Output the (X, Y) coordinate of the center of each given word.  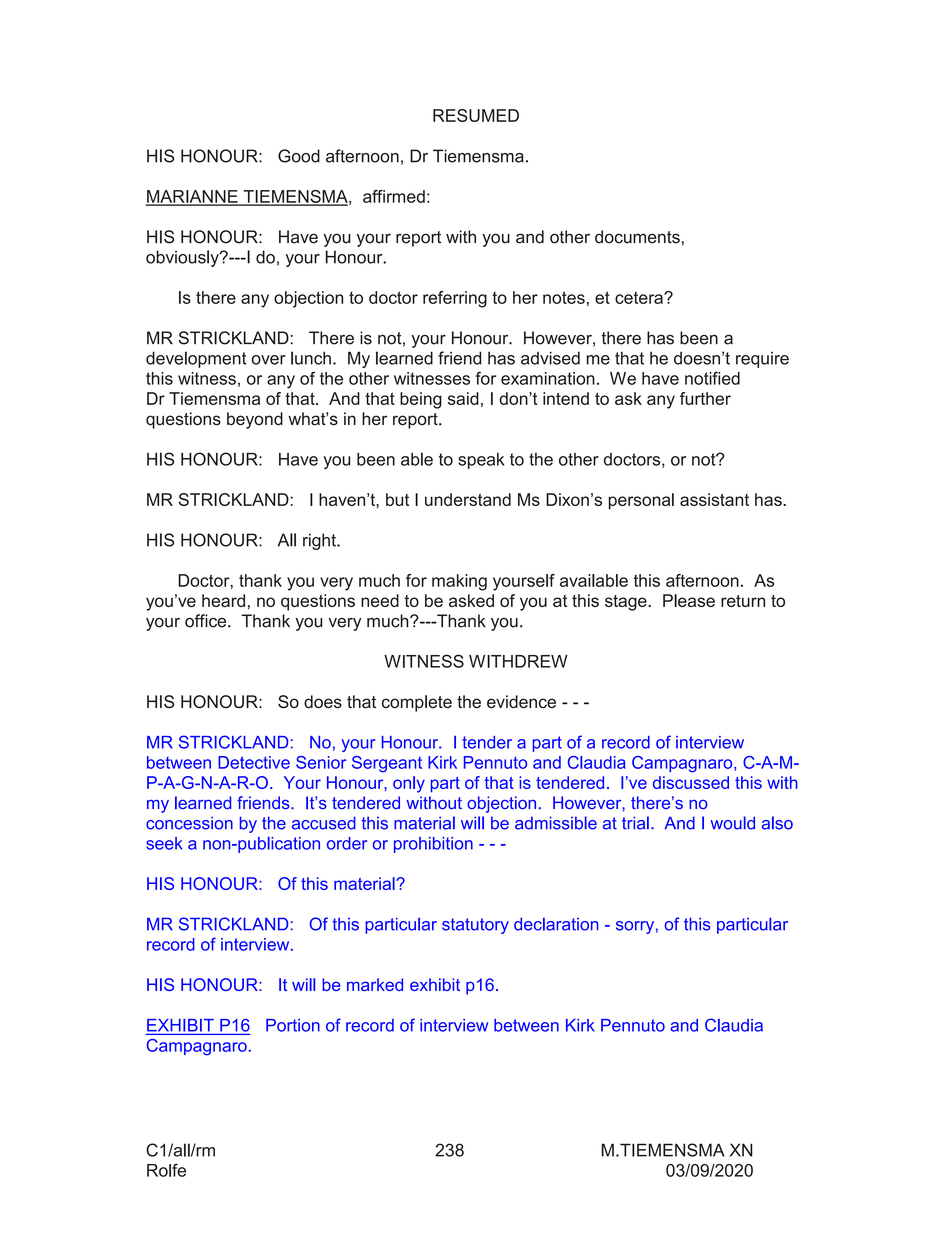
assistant (714, 499)
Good (299, 156)
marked (375, 984)
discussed (691, 782)
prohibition (433, 845)
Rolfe (166, 1170)
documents (637, 237)
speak (481, 461)
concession (189, 823)
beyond (255, 420)
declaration (556, 924)
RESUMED (476, 115)
